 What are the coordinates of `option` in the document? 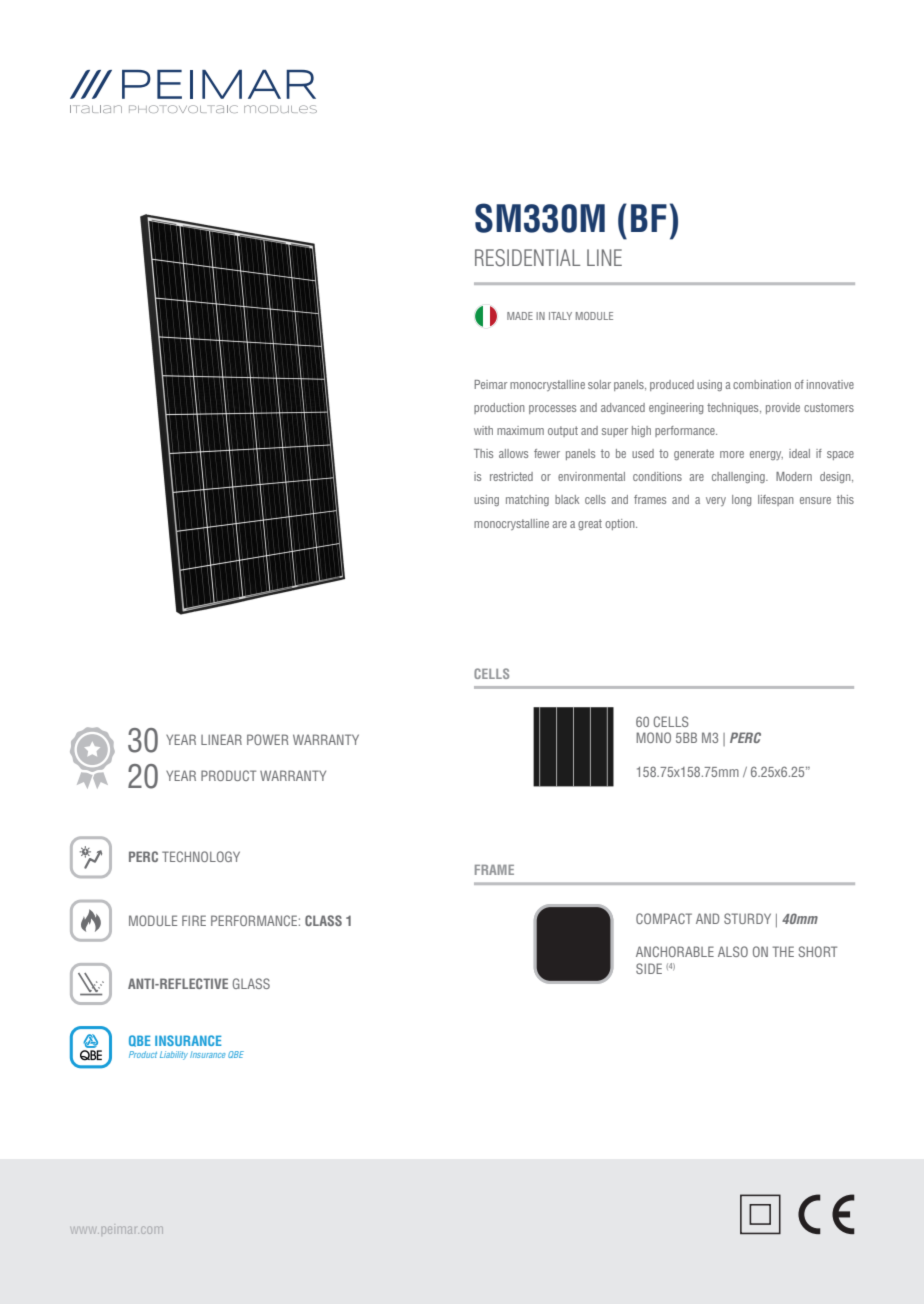 It's located at (621, 524).
